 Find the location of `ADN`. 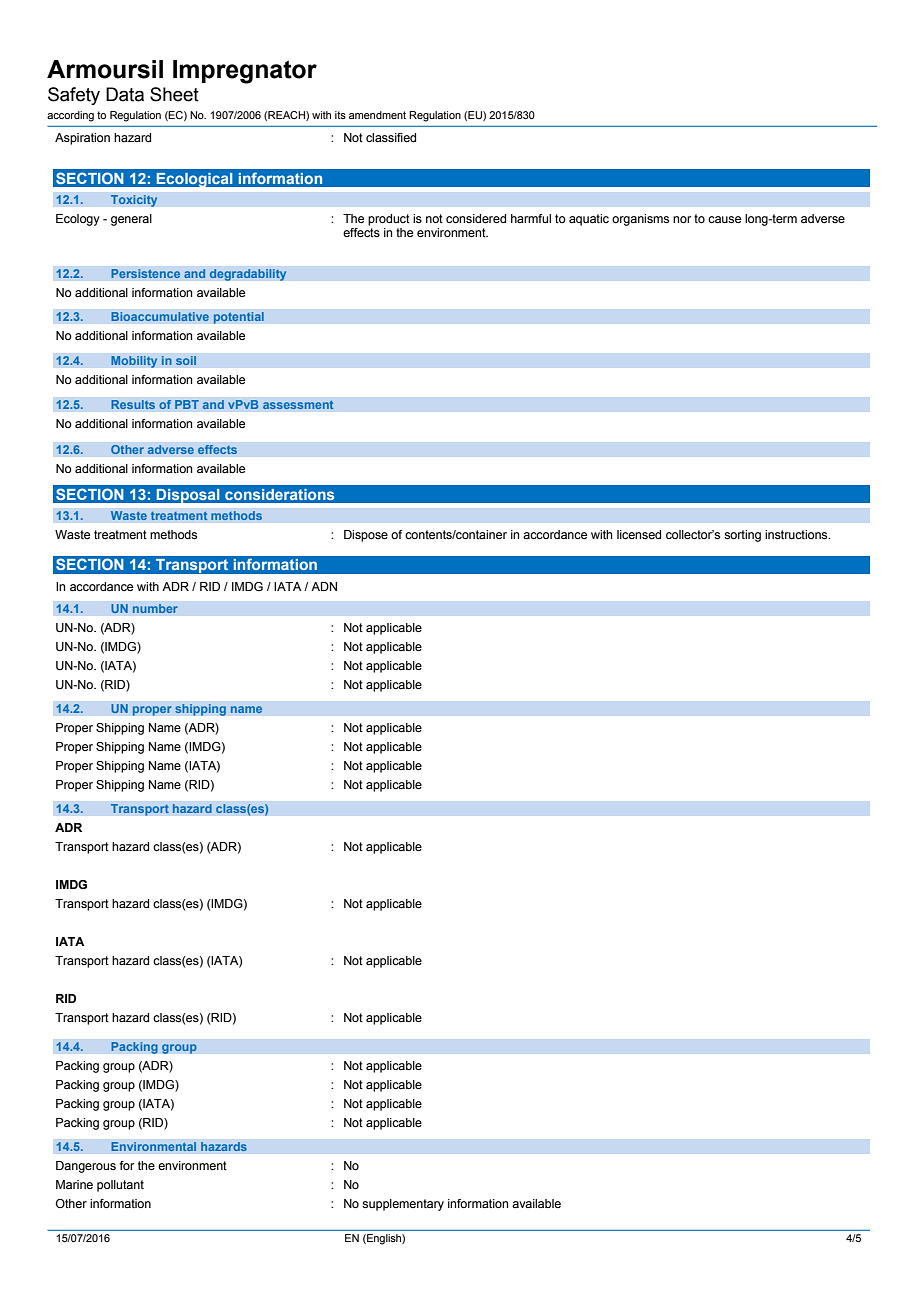

ADN is located at coordinates (324, 586).
